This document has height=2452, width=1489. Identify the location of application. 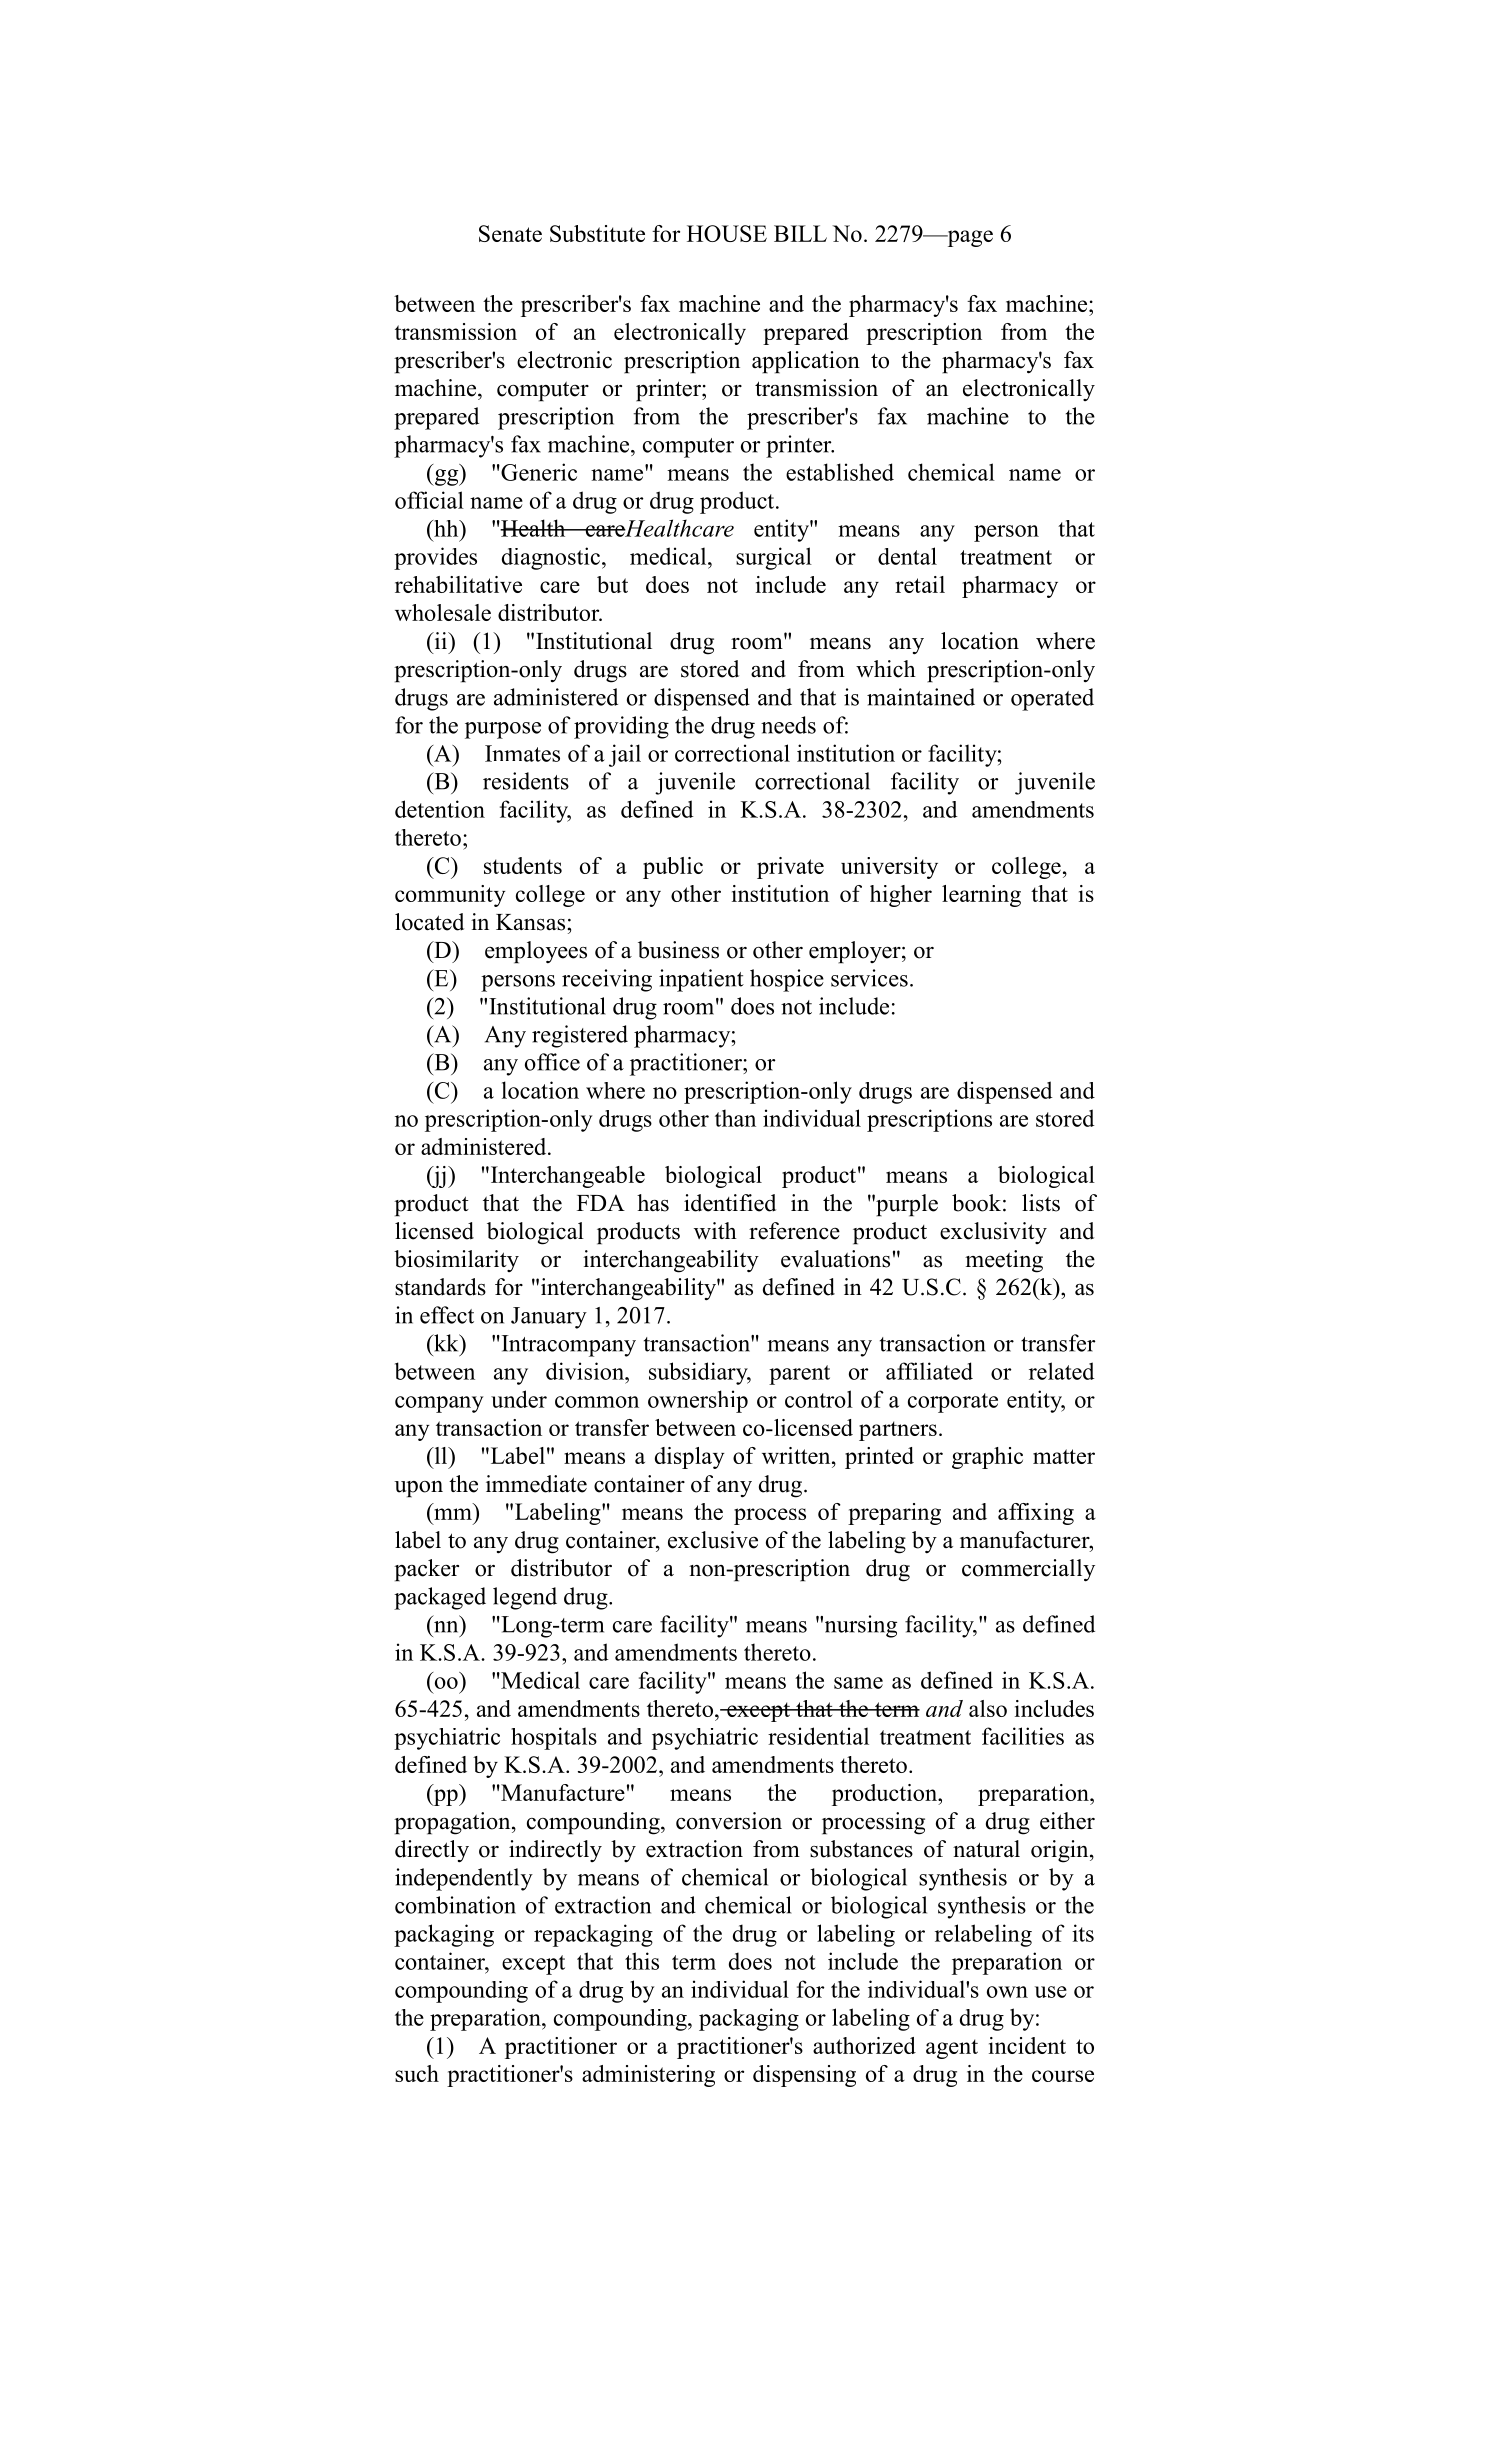
(806, 362).
